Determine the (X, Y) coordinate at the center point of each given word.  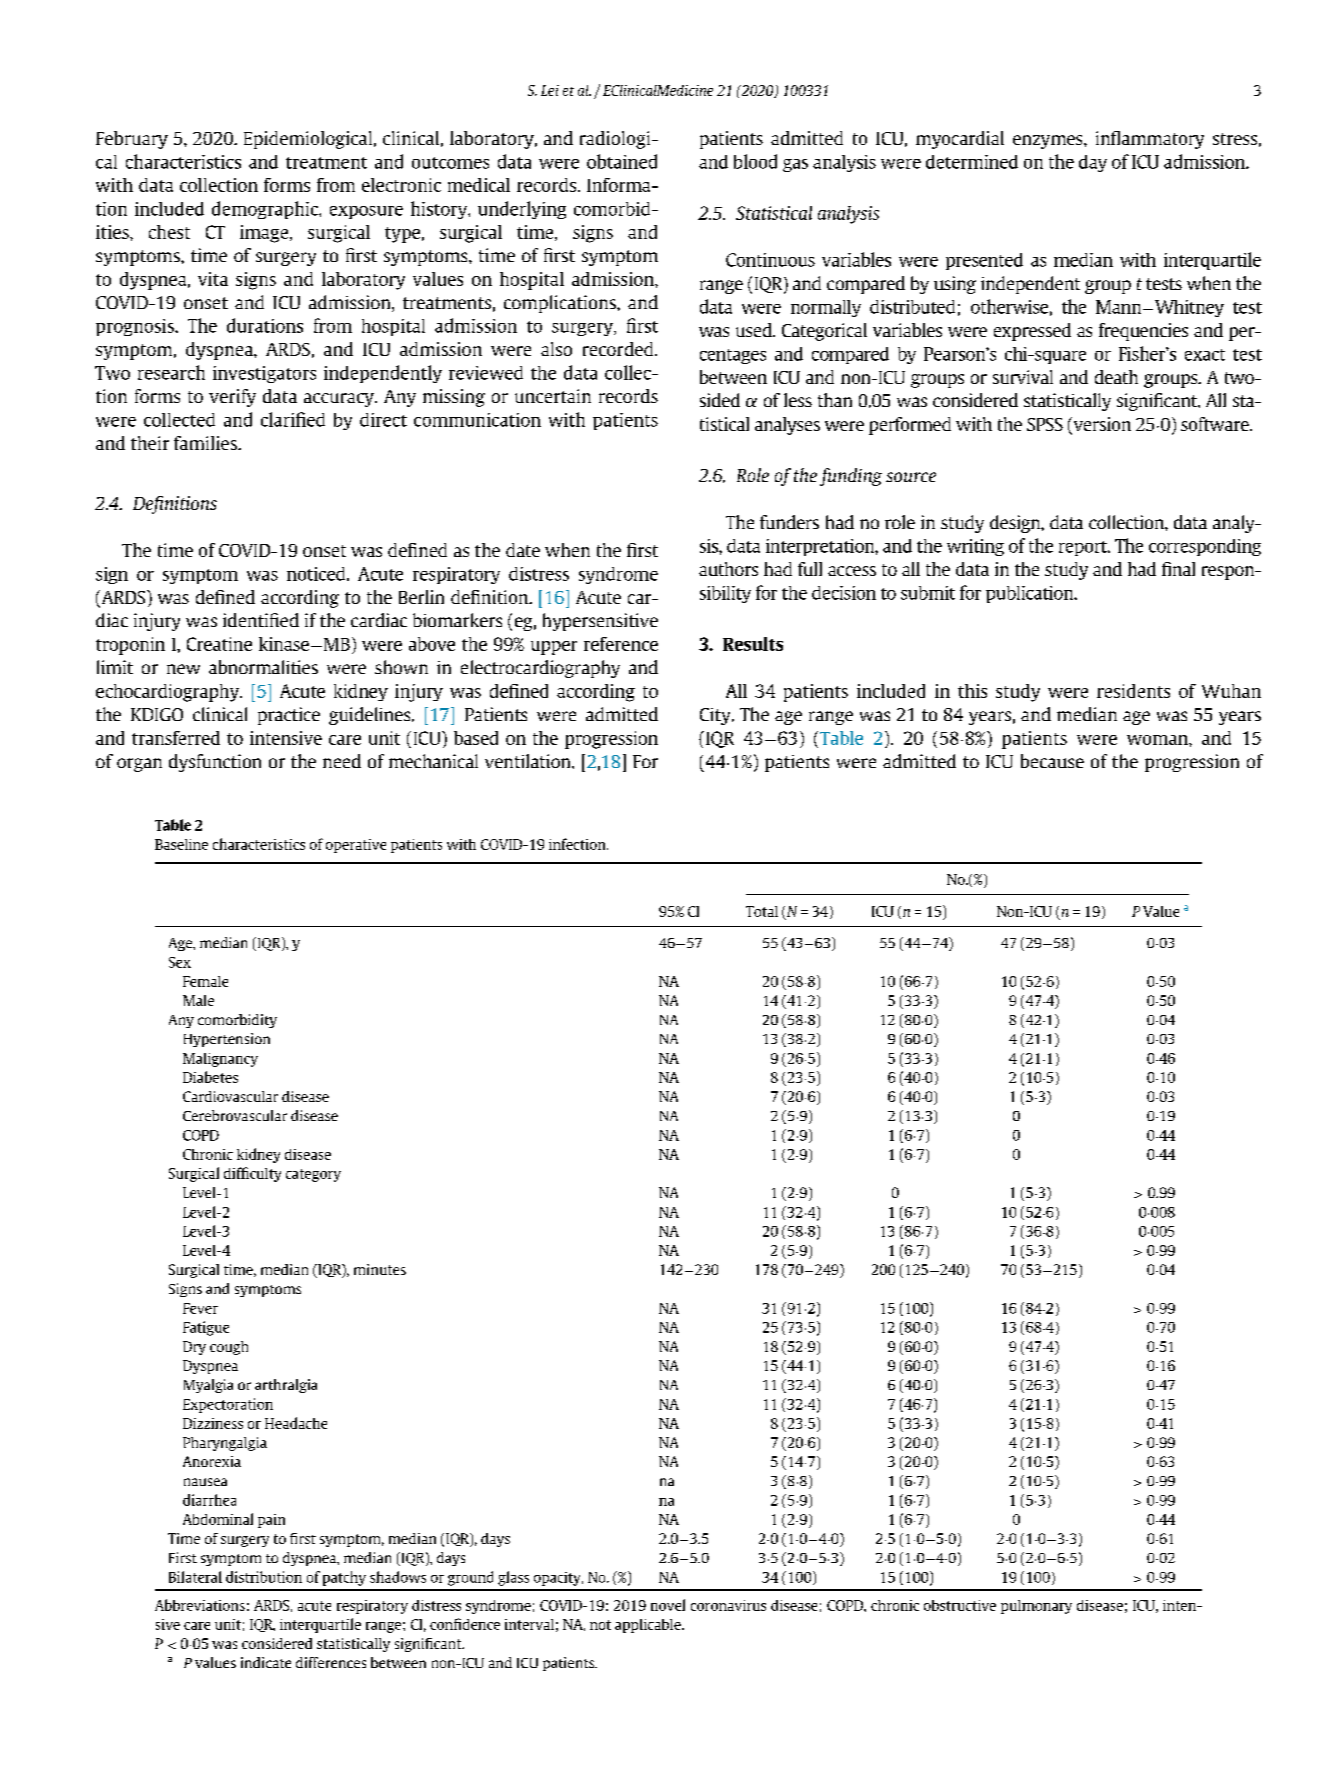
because (1052, 761)
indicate (266, 1662)
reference (621, 644)
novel (668, 1605)
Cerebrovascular (235, 1115)
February (132, 140)
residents (1133, 691)
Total (762, 911)
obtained (622, 161)
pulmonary (1036, 1607)
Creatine (219, 644)
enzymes (1049, 142)
